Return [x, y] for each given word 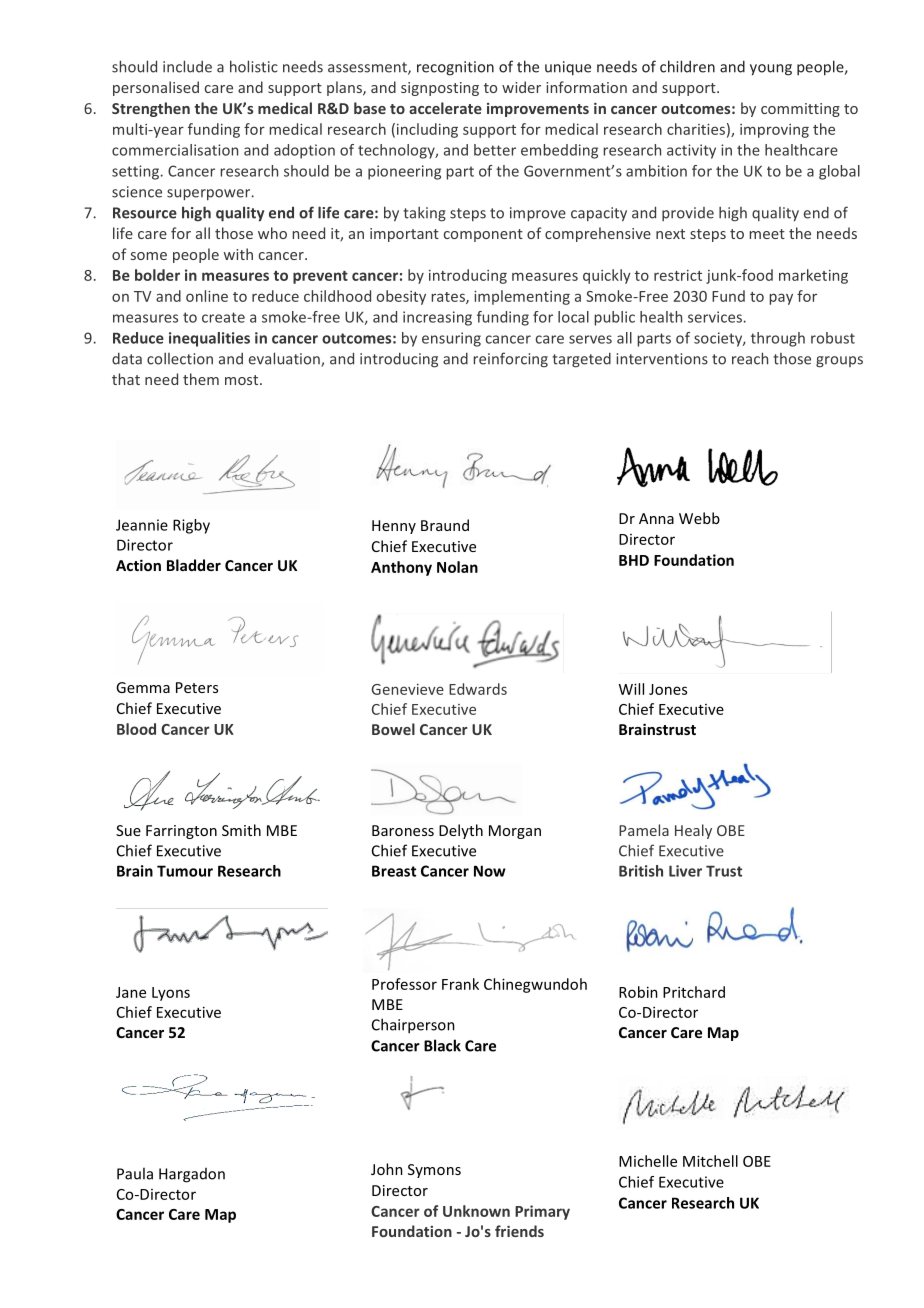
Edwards [478, 689]
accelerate [445, 108]
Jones [668, 689]
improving [774, 131]
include [187, 66]
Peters [197, 687]
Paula [135, 1173]
